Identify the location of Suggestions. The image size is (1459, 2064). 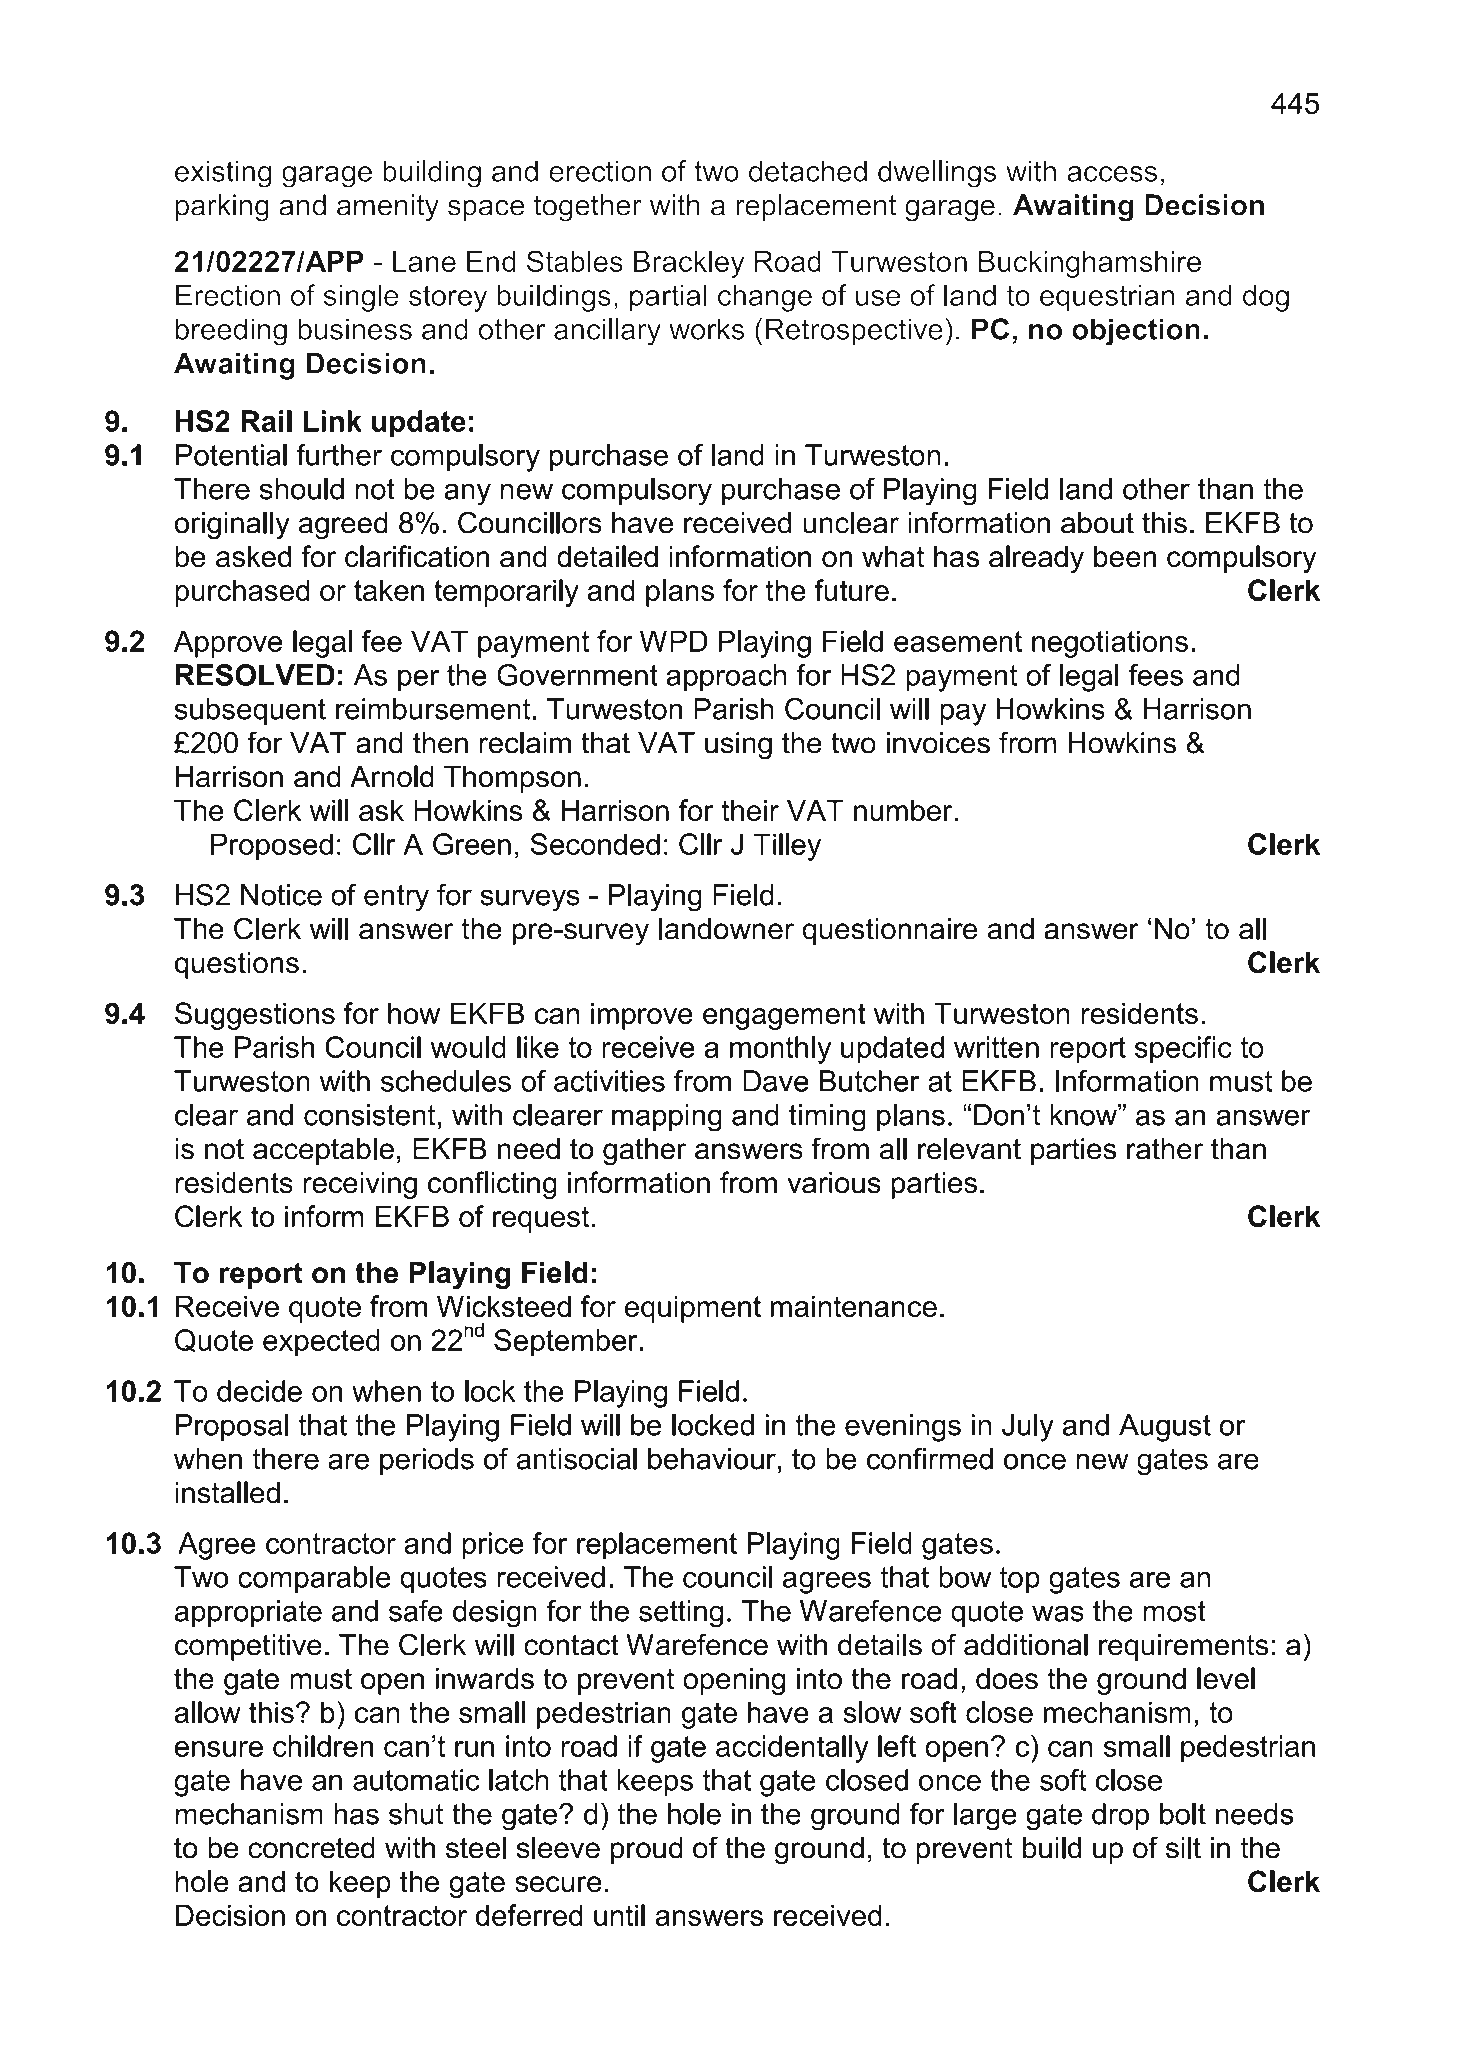
(255, 1016).
